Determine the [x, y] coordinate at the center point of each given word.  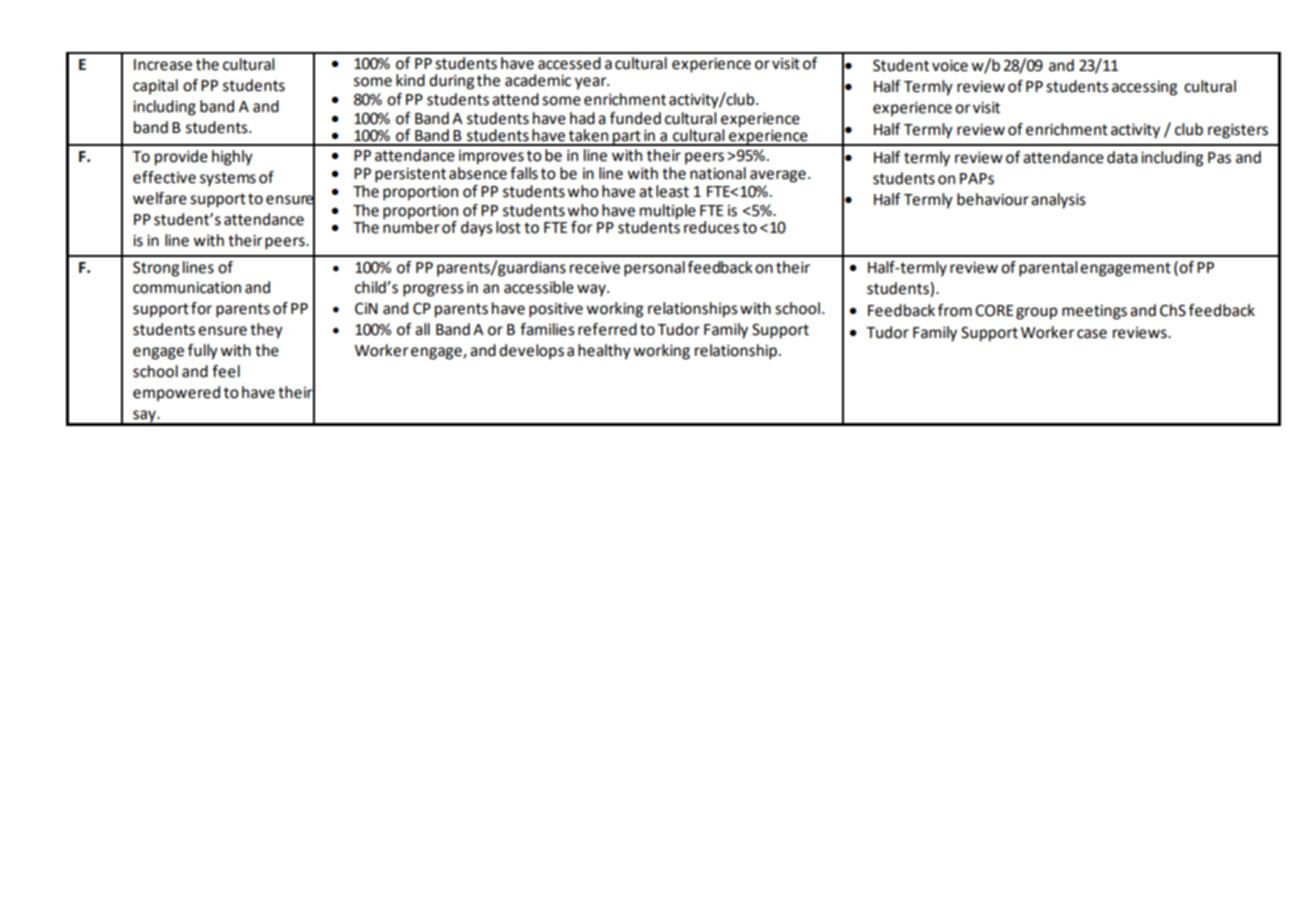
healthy [604, 352]
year [592, 83]
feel [226, 371]
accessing [1144, 88]
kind [410, 80]
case [1092, 334]
